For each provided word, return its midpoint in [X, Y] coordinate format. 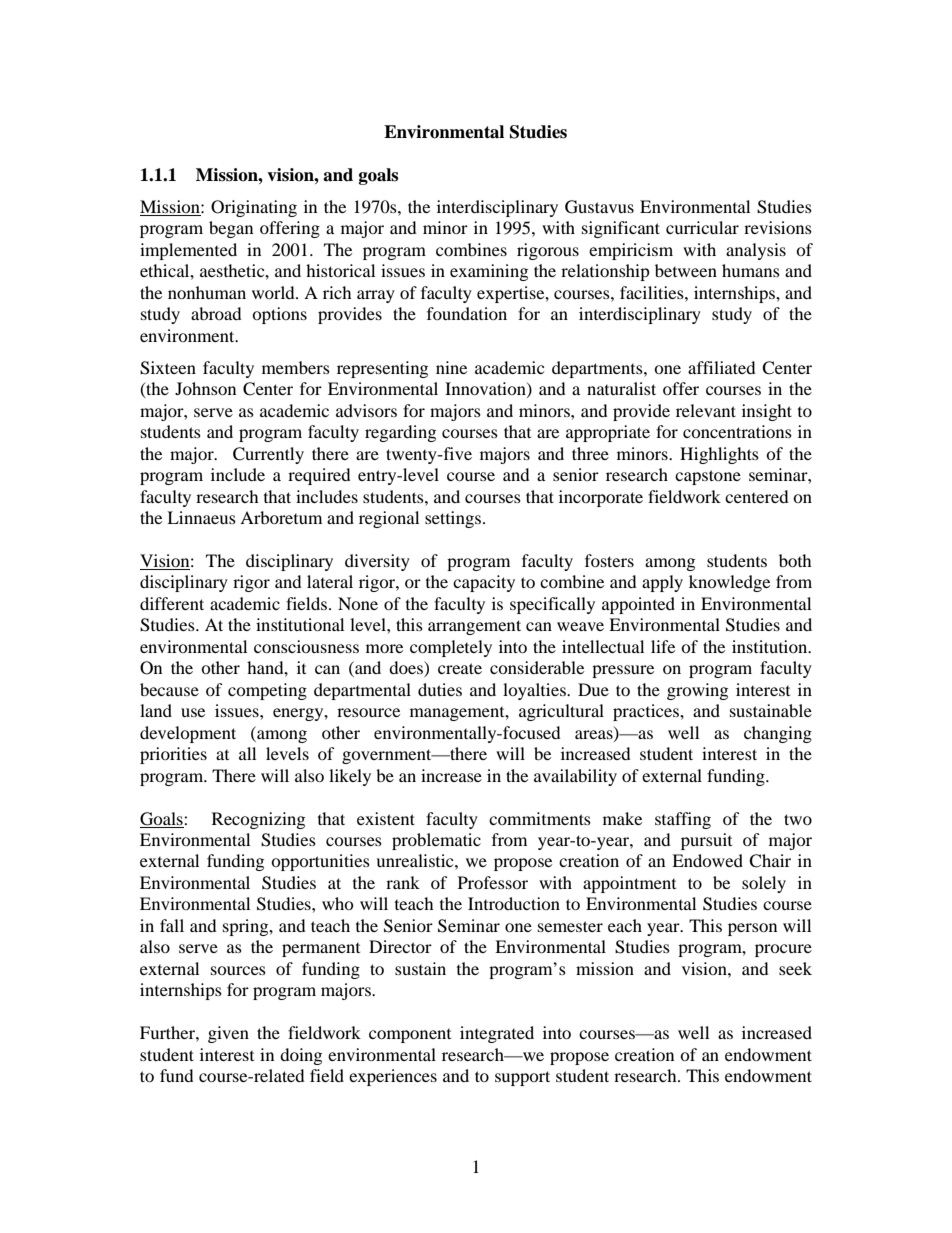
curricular [702, 227]
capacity [484, 583]
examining [489, 272]
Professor [493, 882]
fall [172, 925]
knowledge [729, 583]
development [188, 734]
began [231, 229]
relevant [706, 410]
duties [440, 689]
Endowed [707, 860]
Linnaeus [201, 517]
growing [697, 691]
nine [451, 367]
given [228, 1034]
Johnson [205, 388]
